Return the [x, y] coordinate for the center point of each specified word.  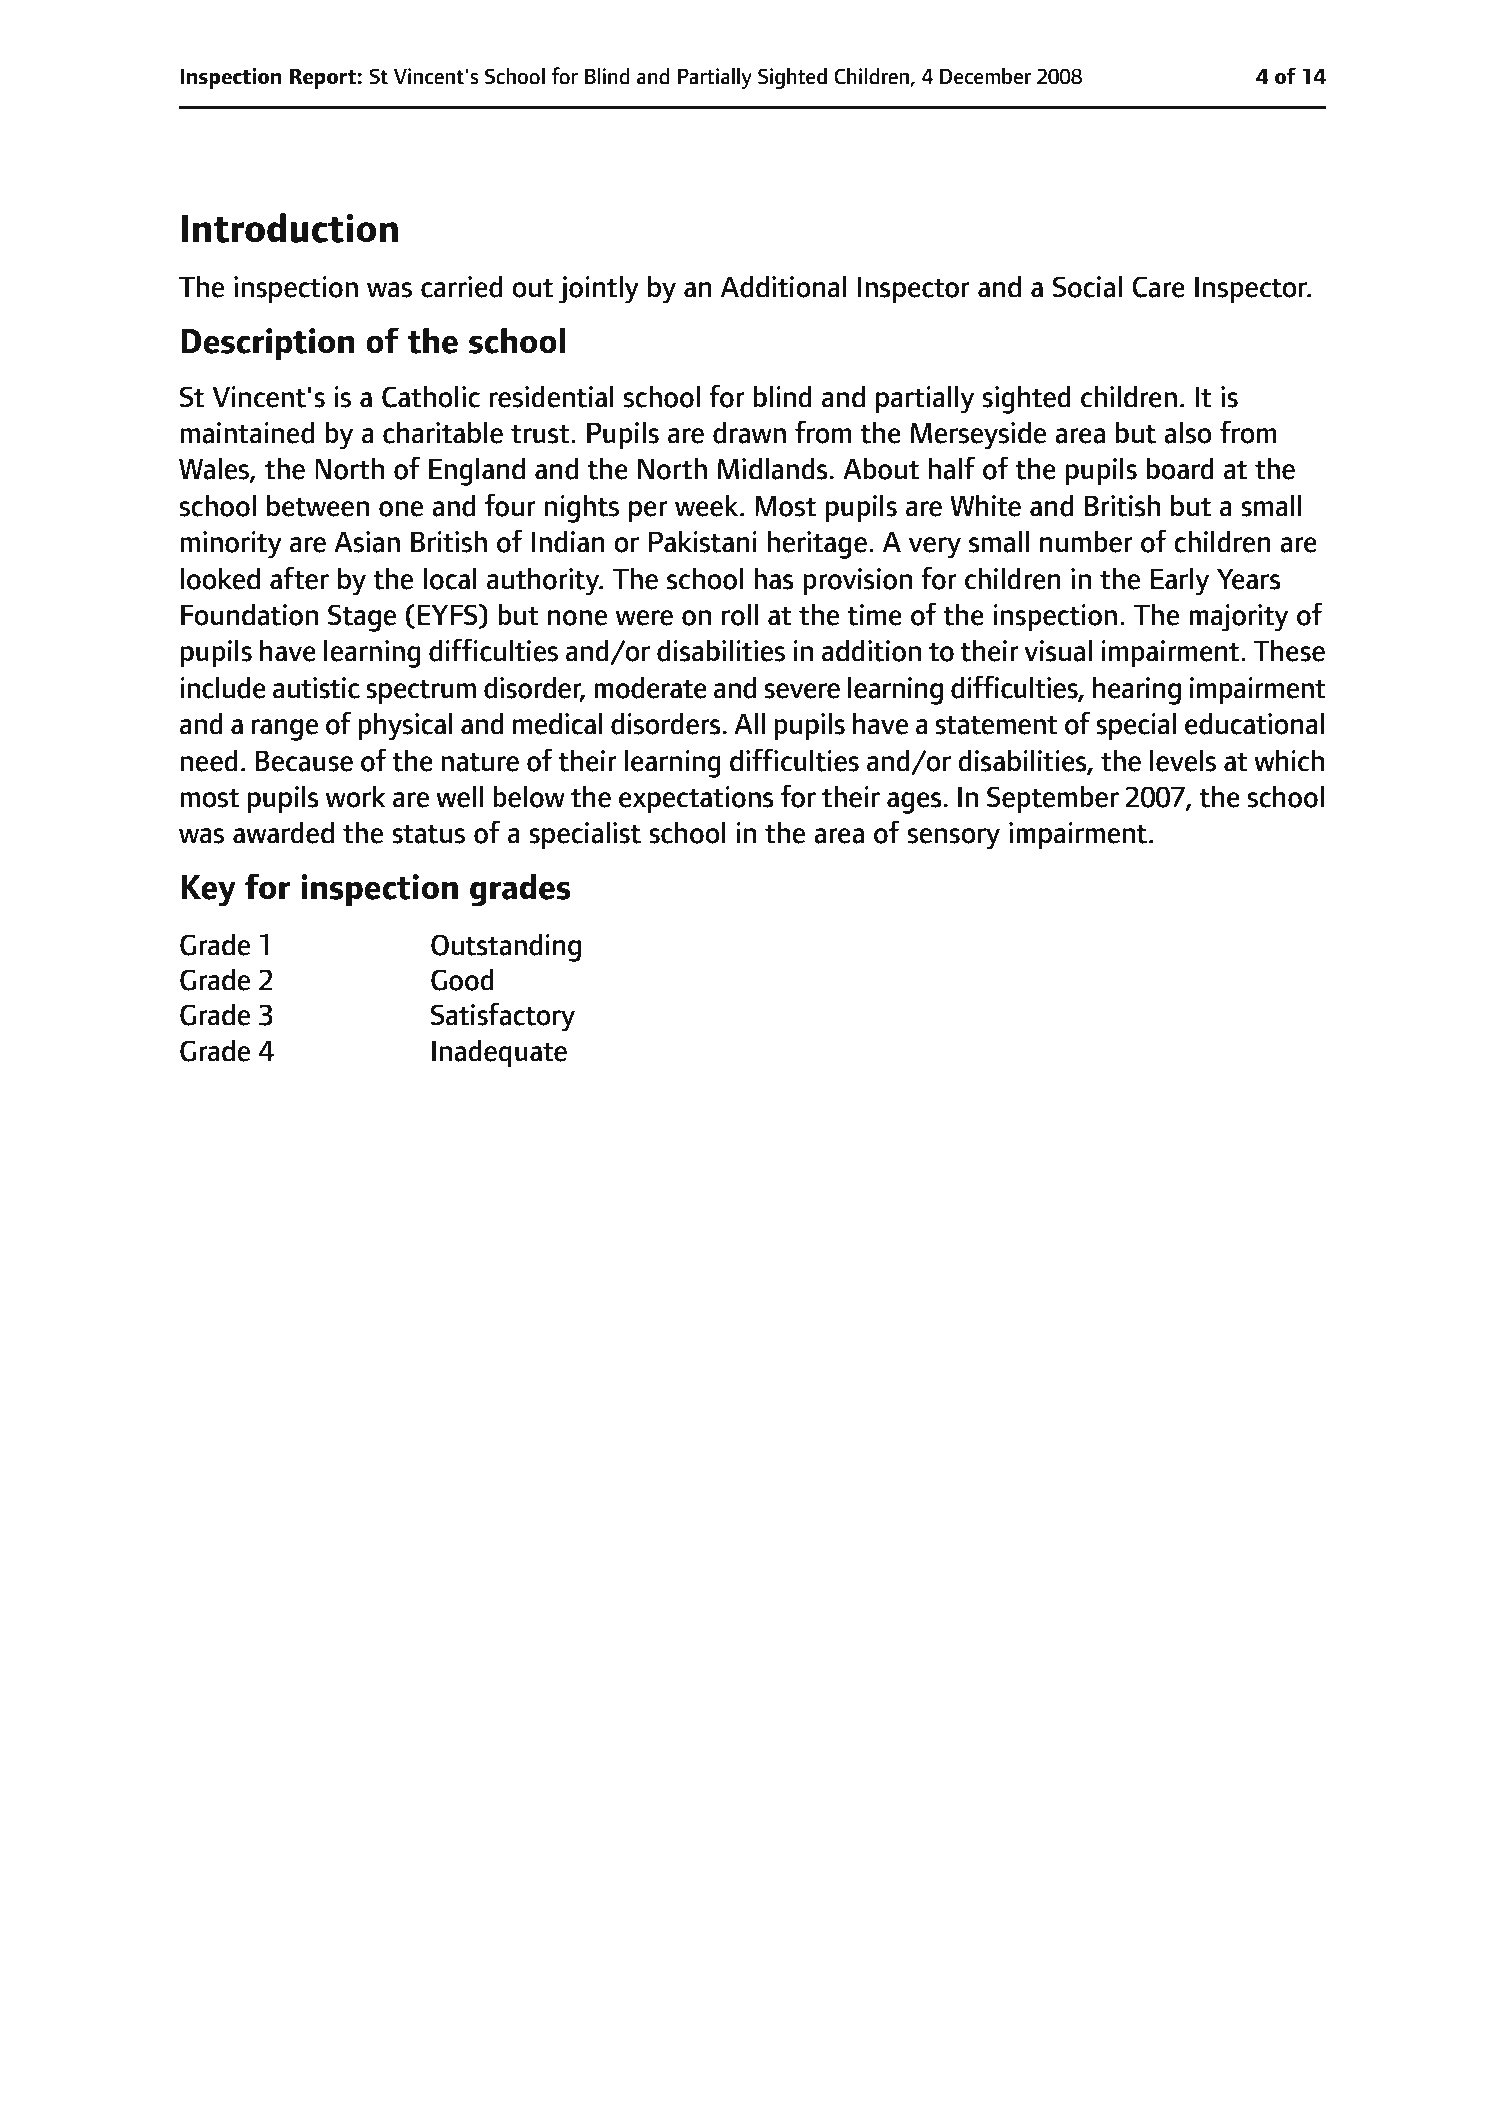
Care [1158, 287]
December [985, 76]
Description [267, 344]
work [356, 796]
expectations [696, 799]
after [299, 578]
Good [462, 979]
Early [1180, 581]
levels [1183, 760]
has [774, 578]
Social [1087, 286]
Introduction [290, 228]
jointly [599, 289]
